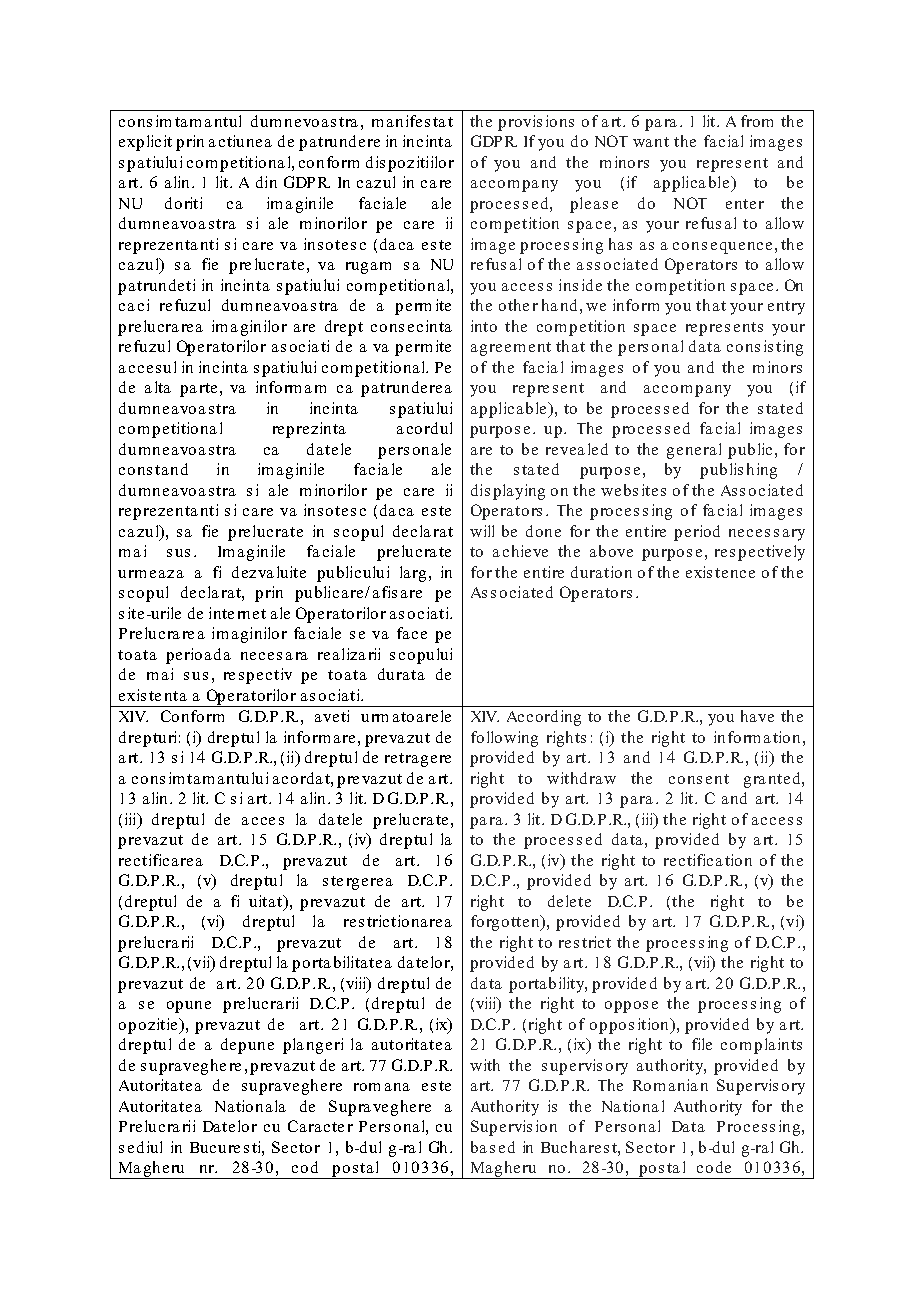 The height and width of the page is (1308, 924). I want to click on from, so click(757, 121).
